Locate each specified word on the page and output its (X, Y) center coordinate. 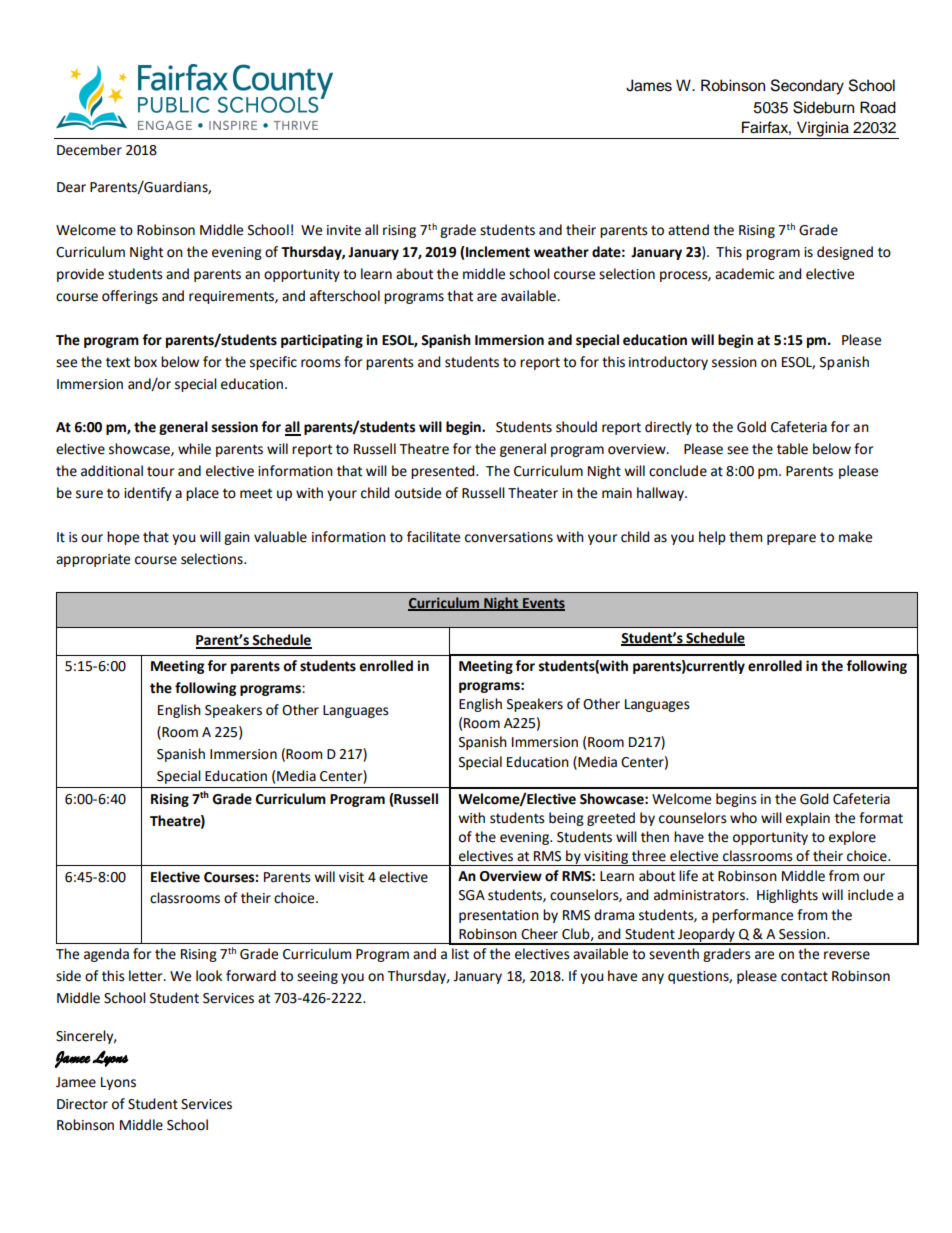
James (649, 85)
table (792, 449)
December (89, 150)
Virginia (823, 130)
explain (808, 819)
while (194, 449)
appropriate (93, 560)
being (566, 819)
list (460, 954)
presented (444, 472)
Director (82, 1104)
